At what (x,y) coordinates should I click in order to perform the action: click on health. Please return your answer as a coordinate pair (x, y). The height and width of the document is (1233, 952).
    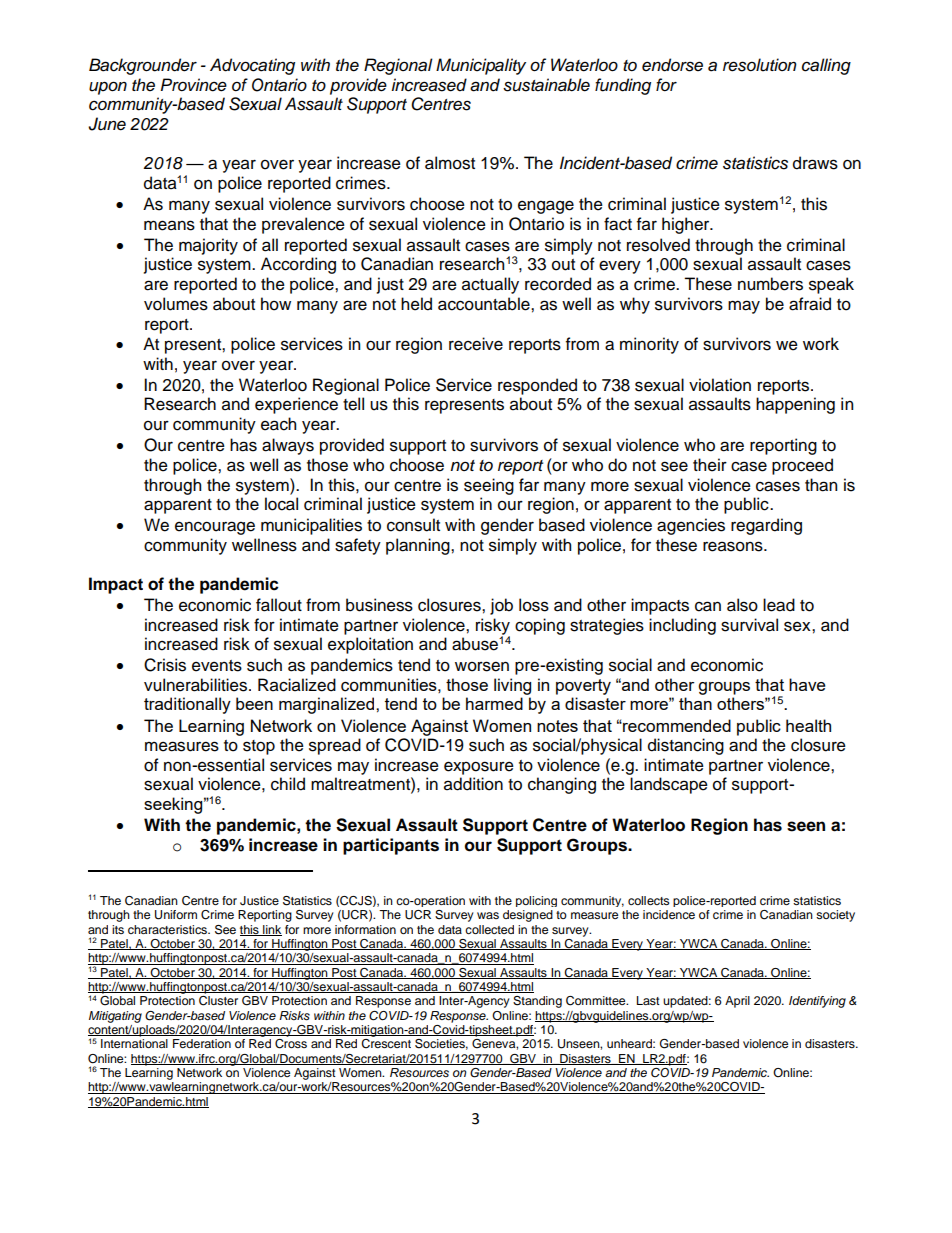
    Looking at the image, I should click on (808, 725).
